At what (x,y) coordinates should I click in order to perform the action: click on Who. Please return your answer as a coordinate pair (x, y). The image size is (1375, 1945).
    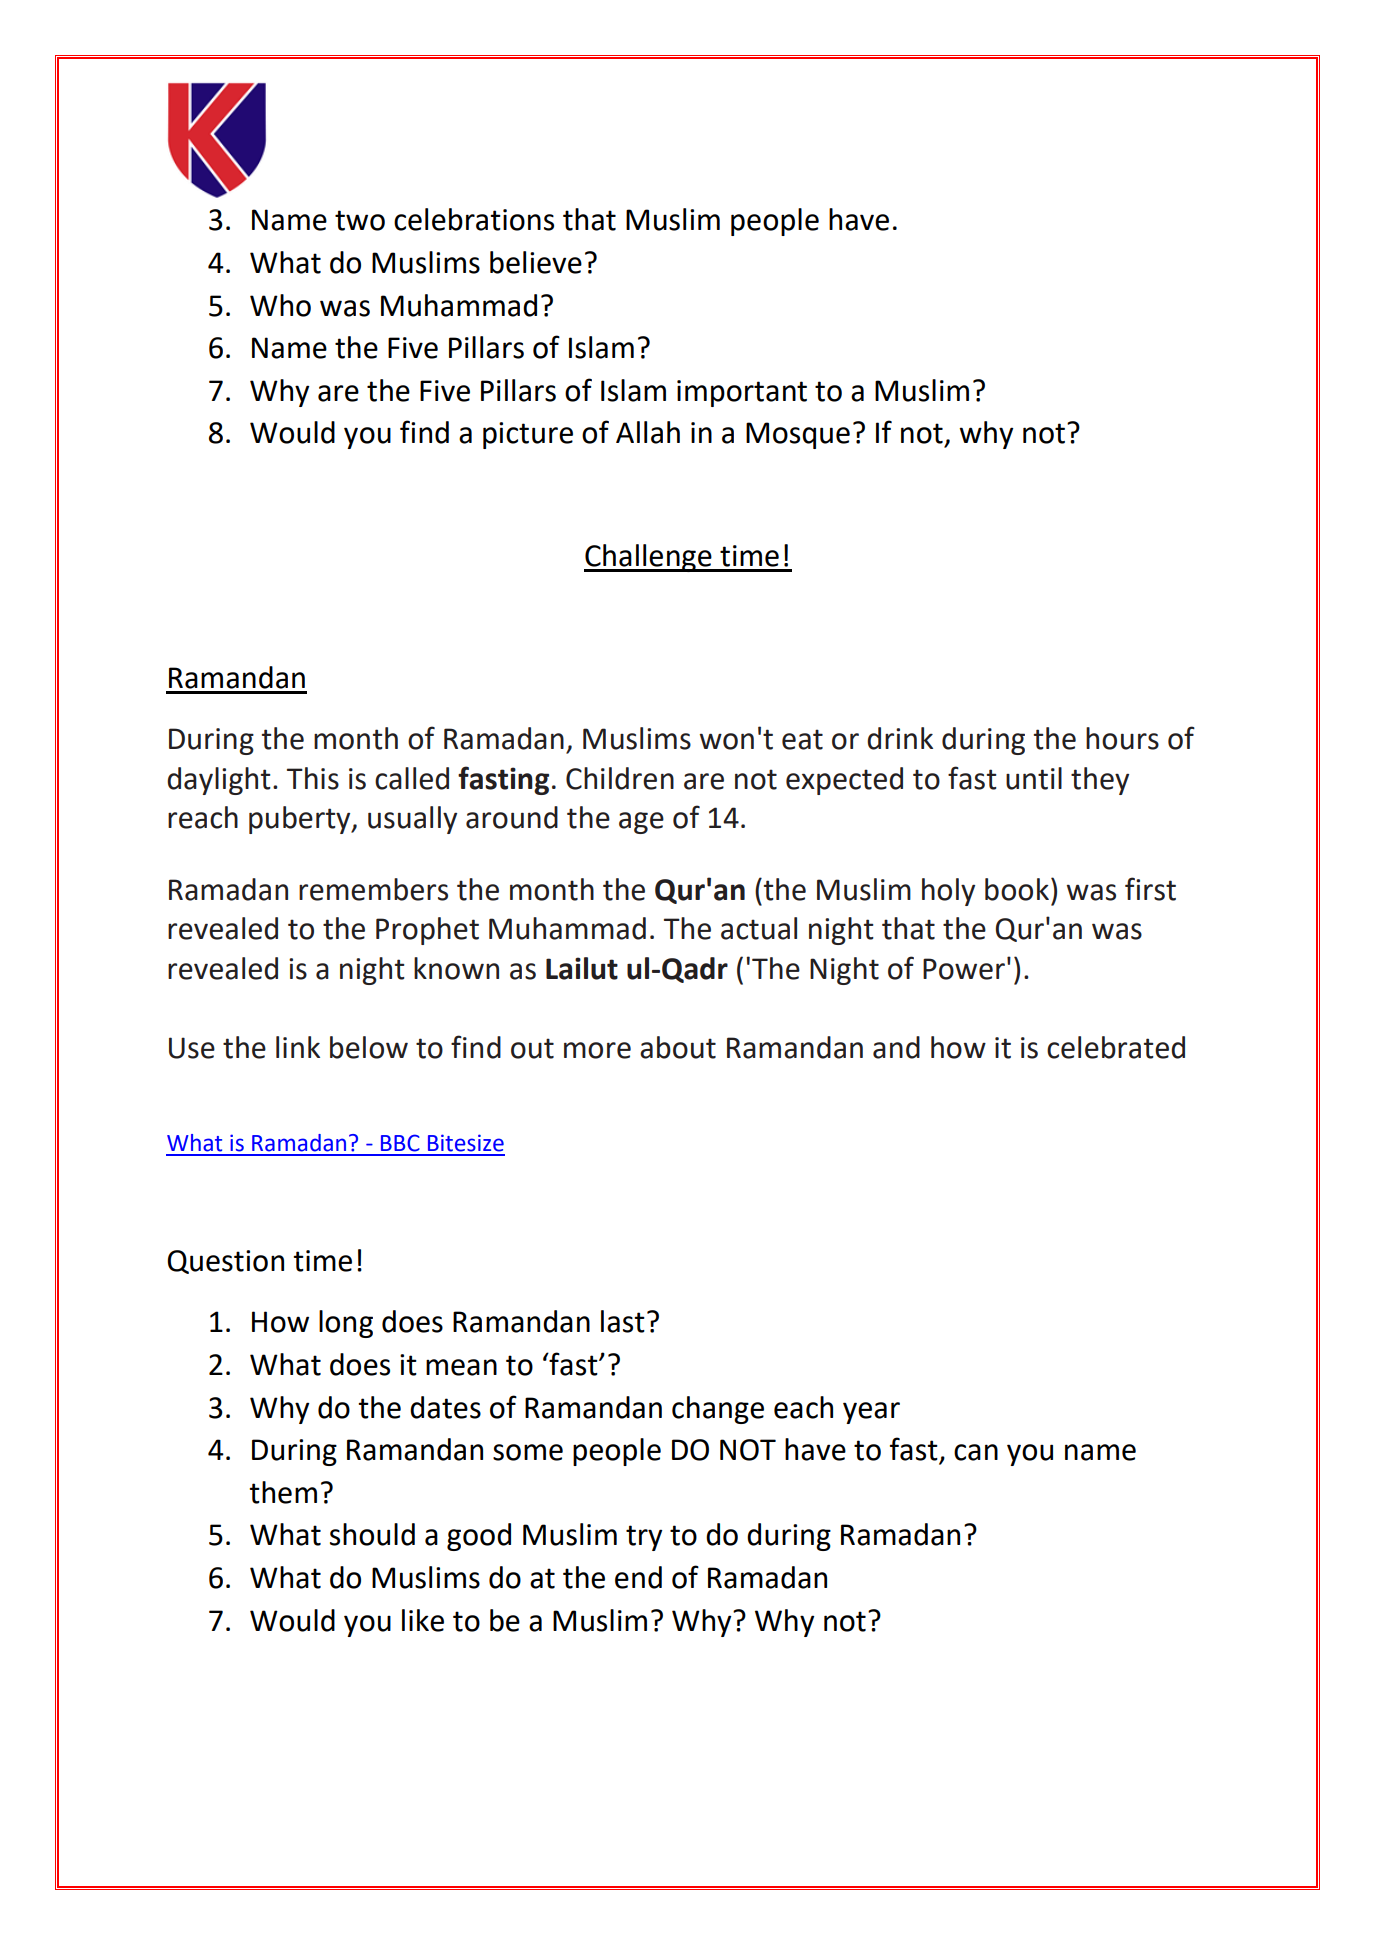
    Looking at the image, I should click on (280, 305).
